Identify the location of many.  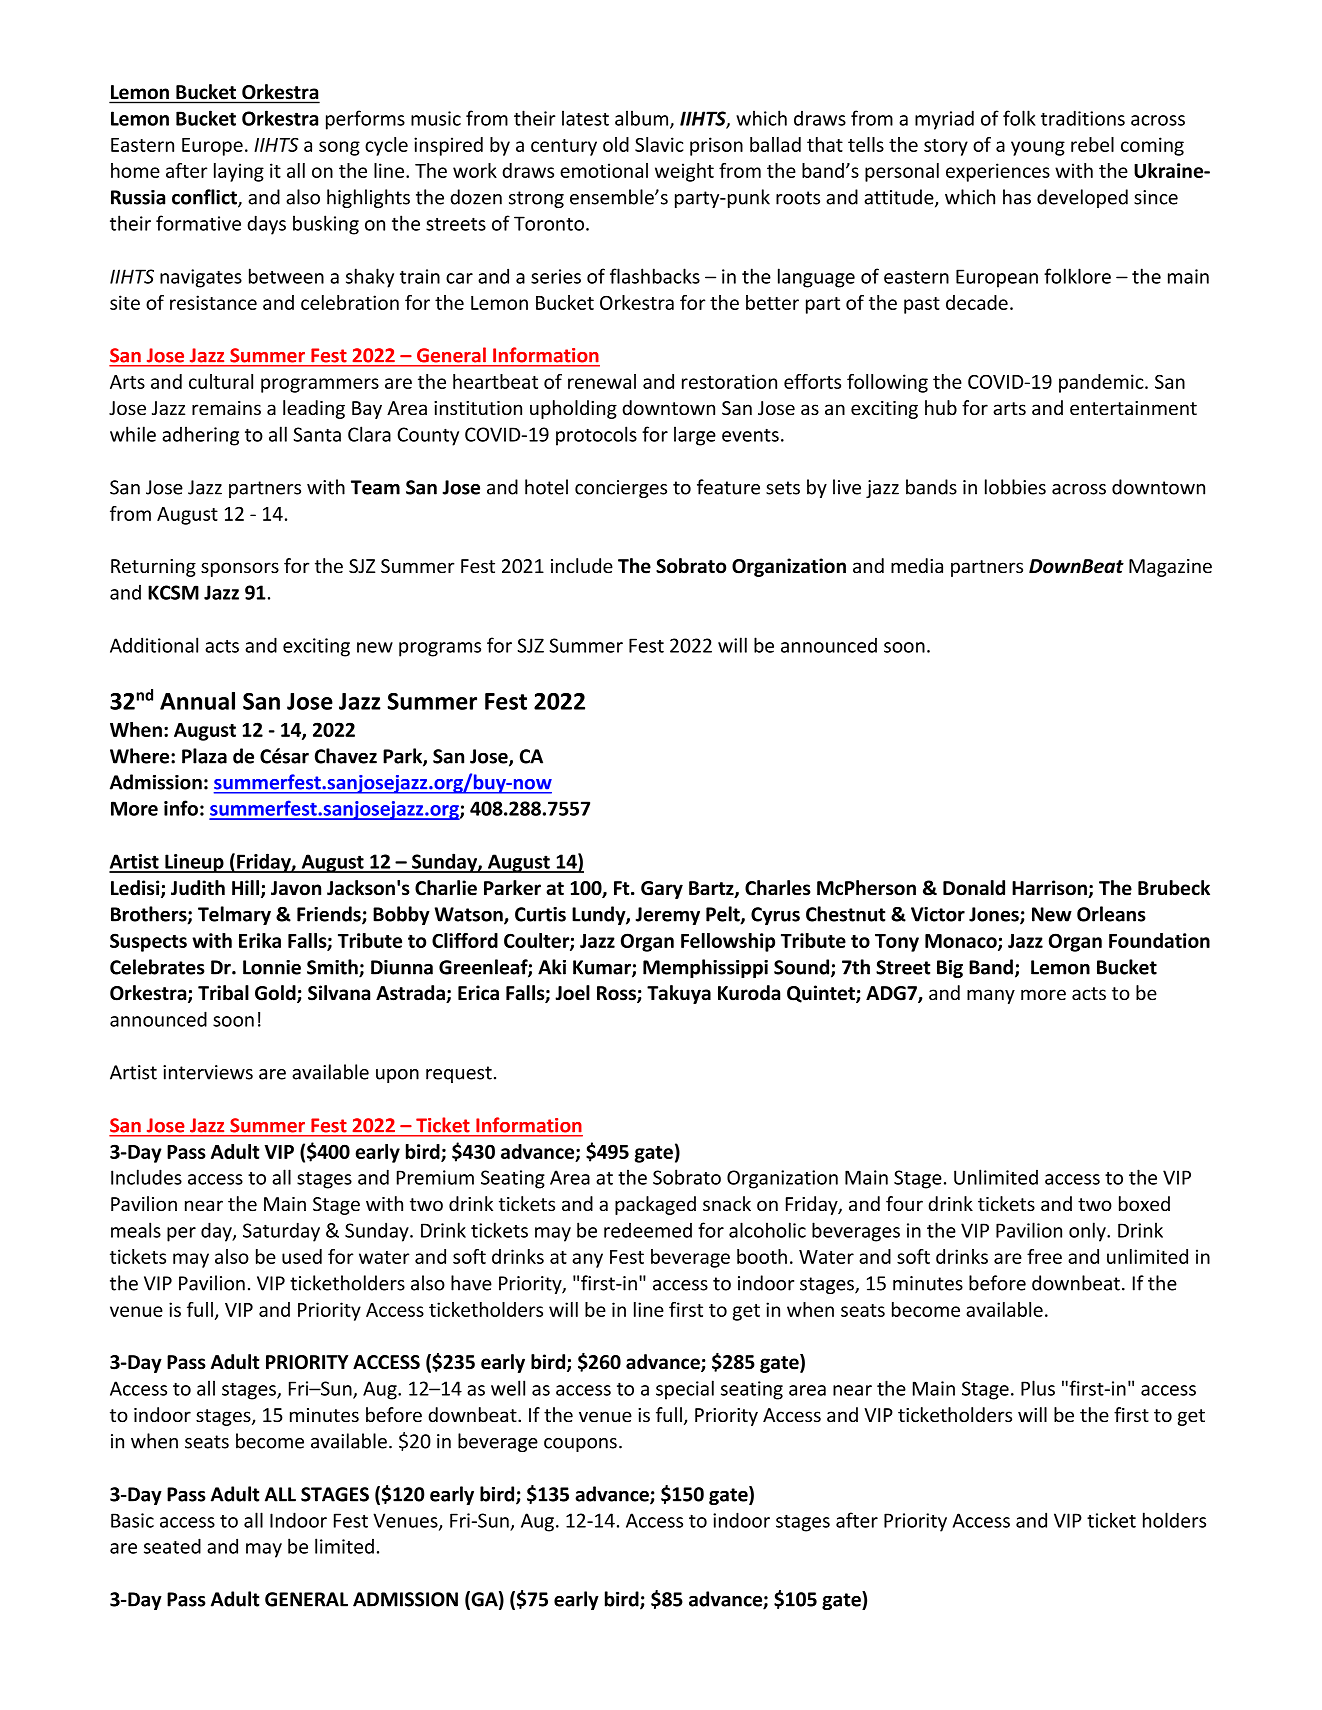
(991, 996).
